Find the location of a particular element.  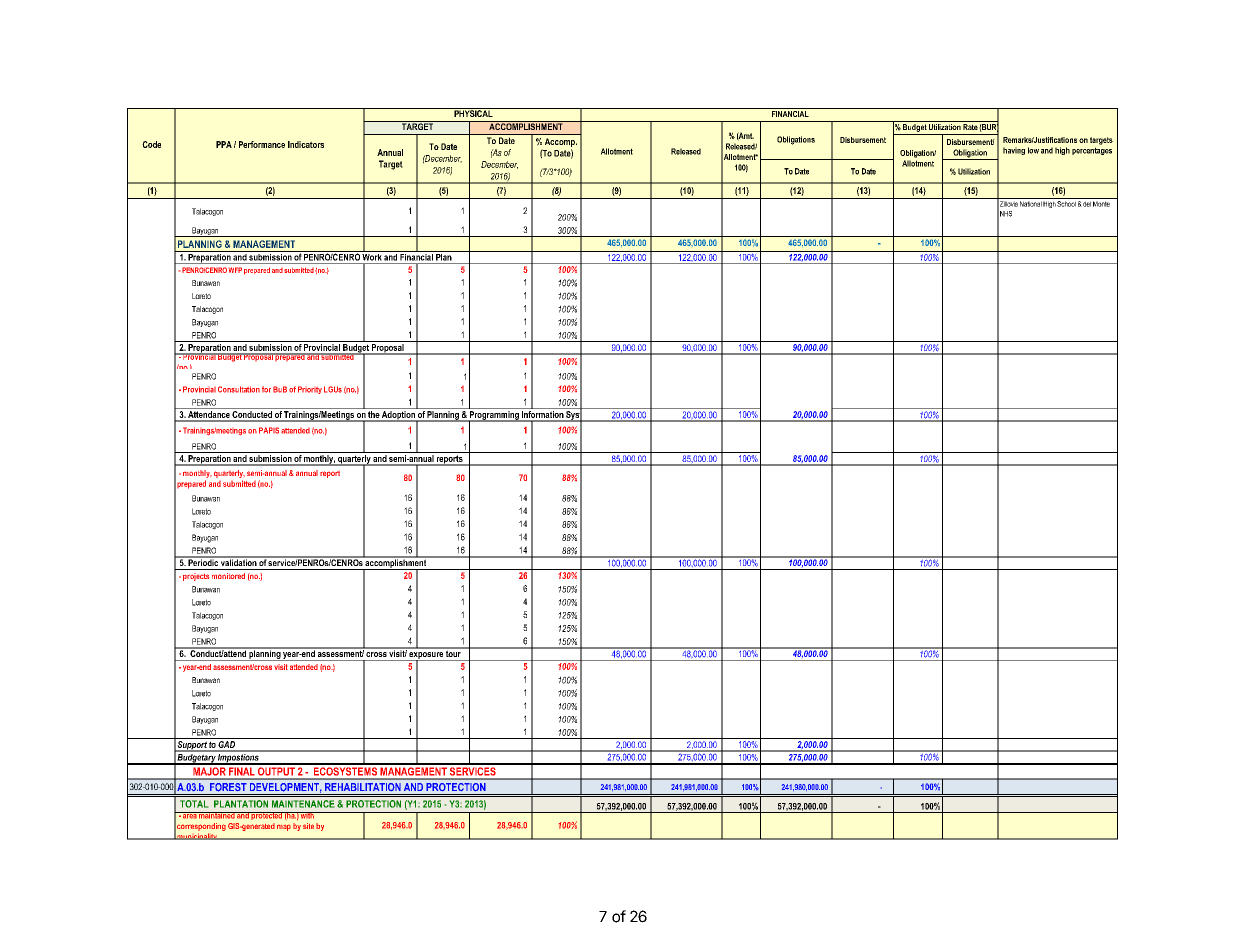

site is located at coordinates (308, 826).
